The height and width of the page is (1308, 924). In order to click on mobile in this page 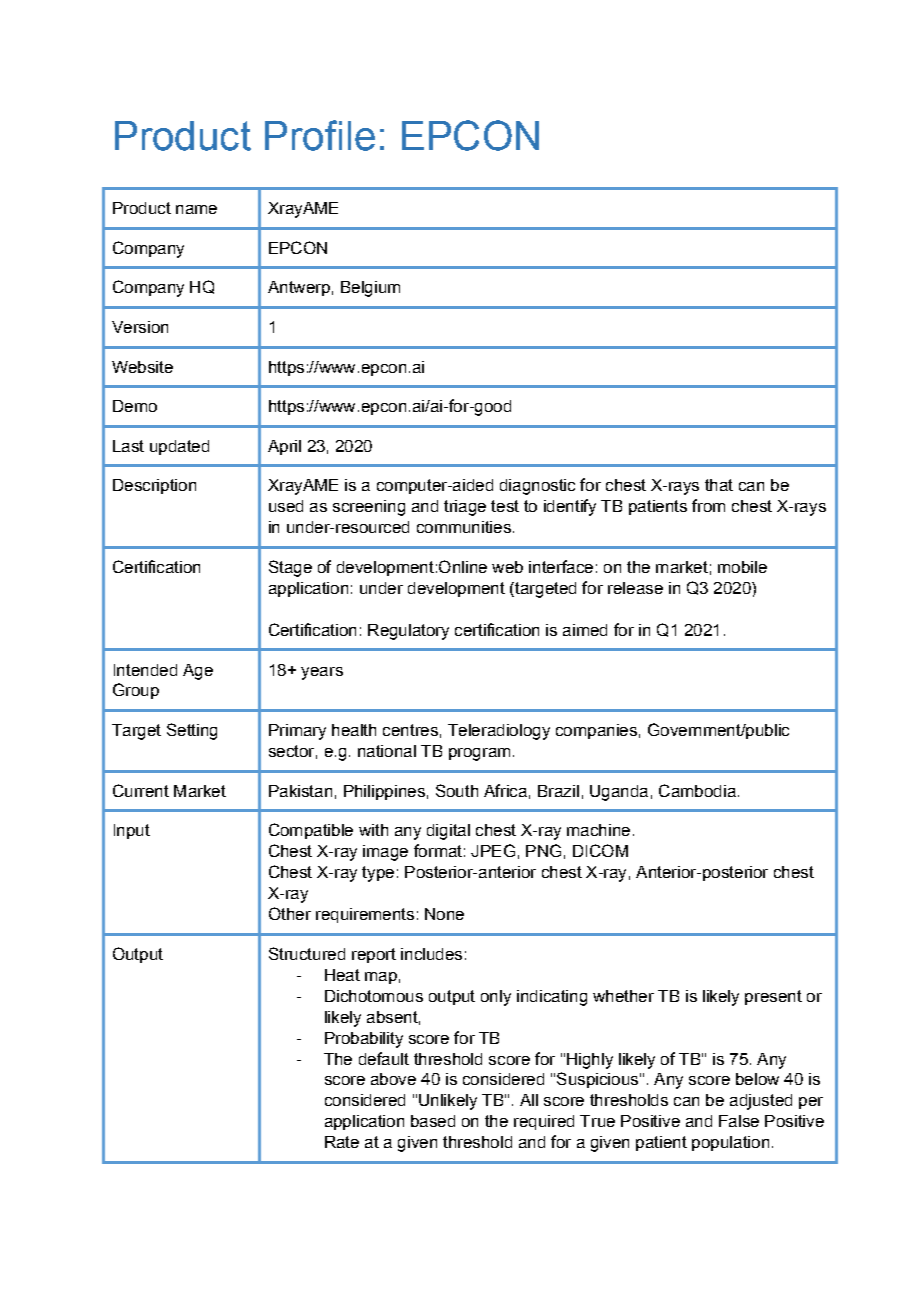, I will do `click(742, 567)`.
